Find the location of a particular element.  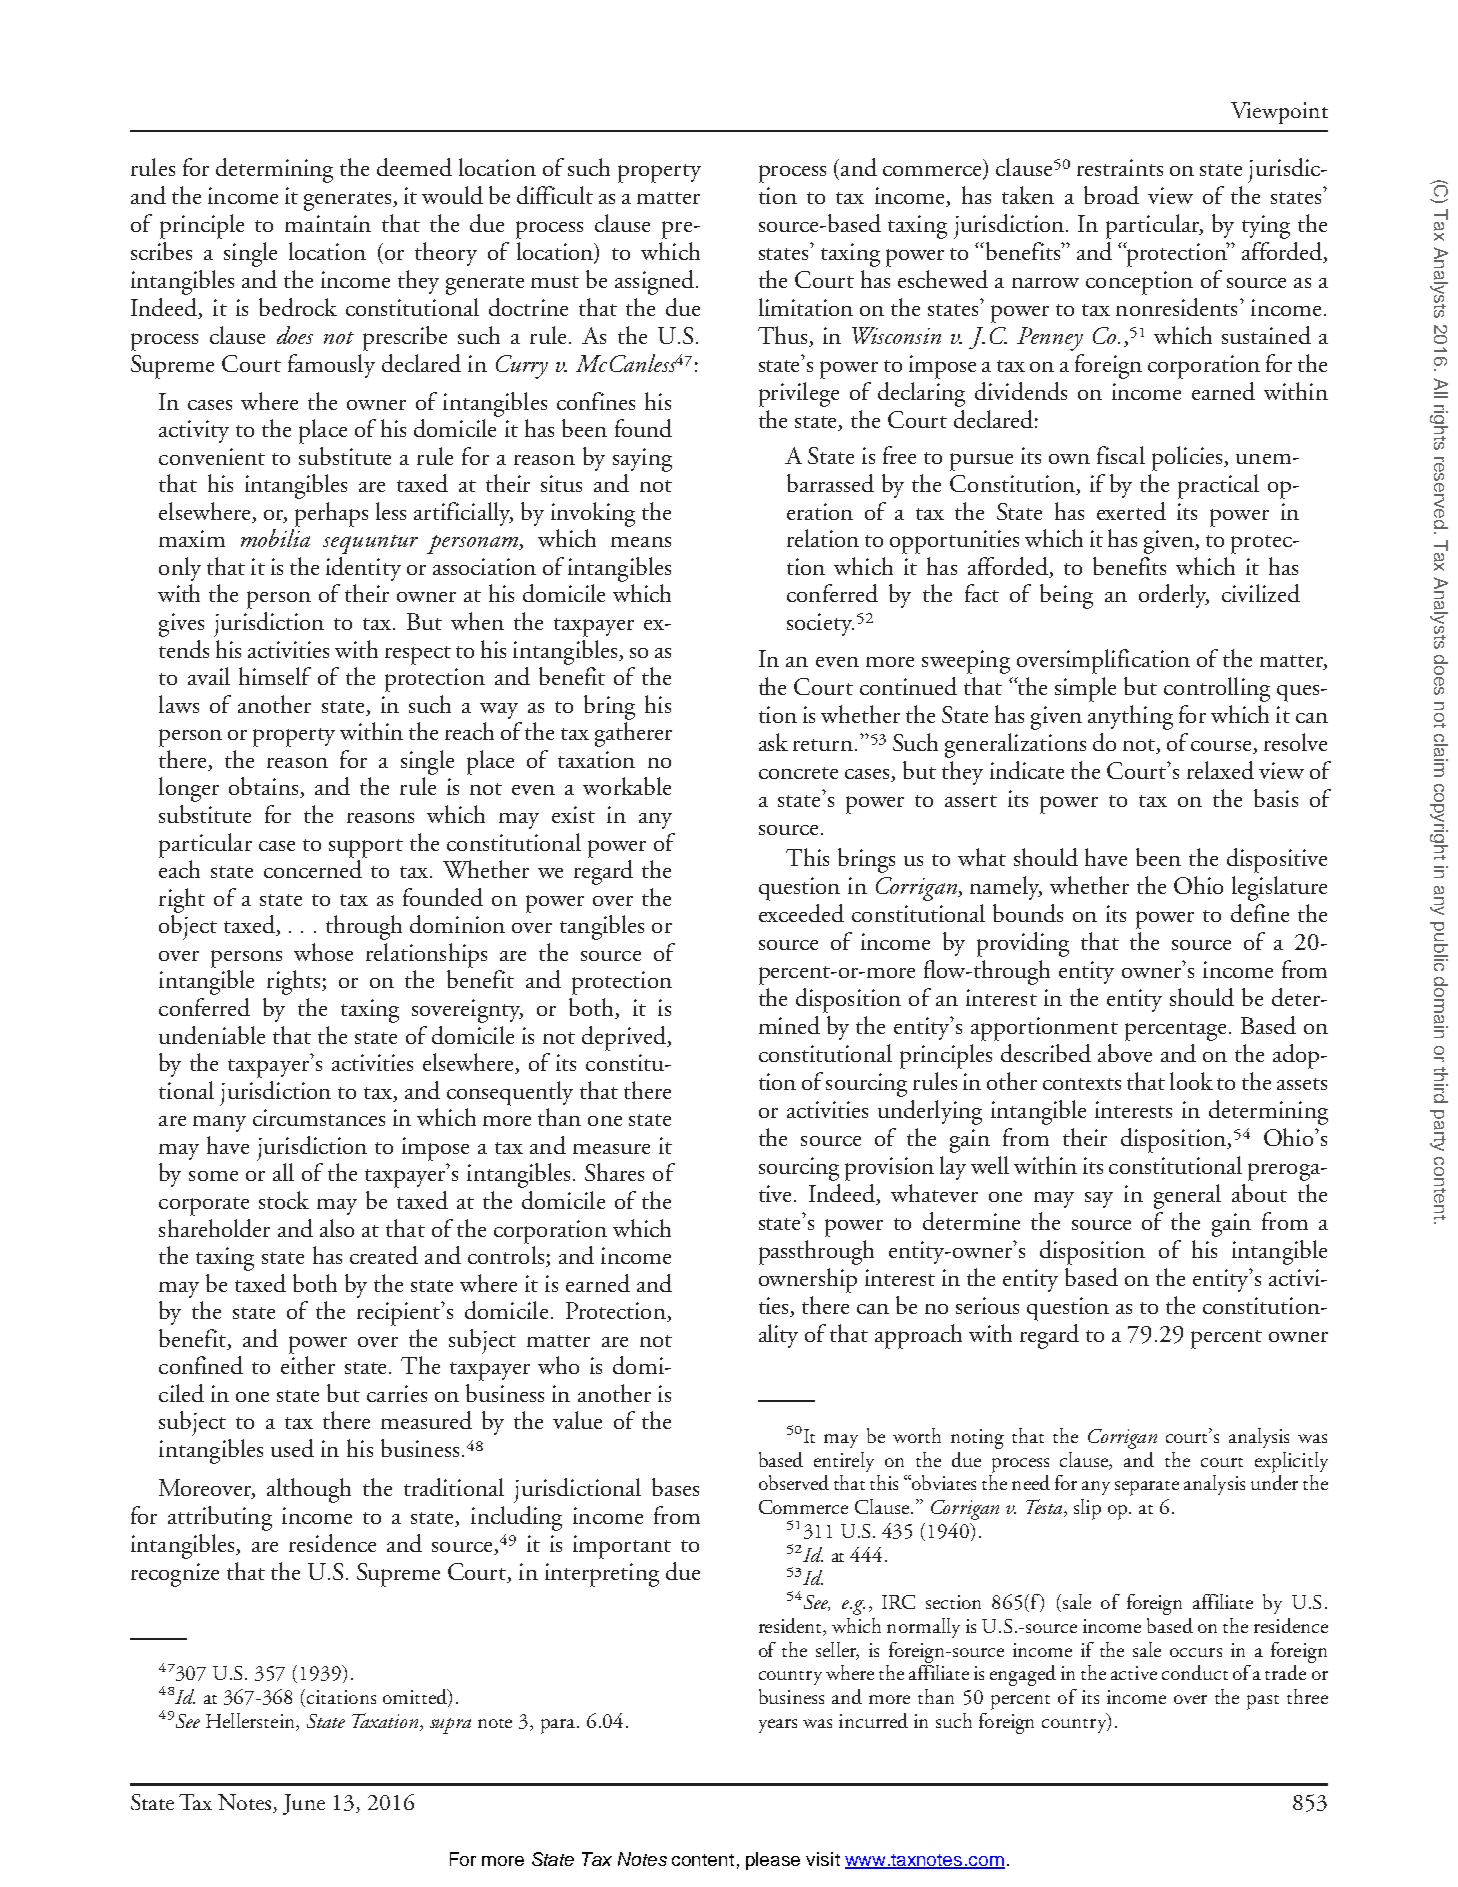

also is located at coordinates (337, 1228).
